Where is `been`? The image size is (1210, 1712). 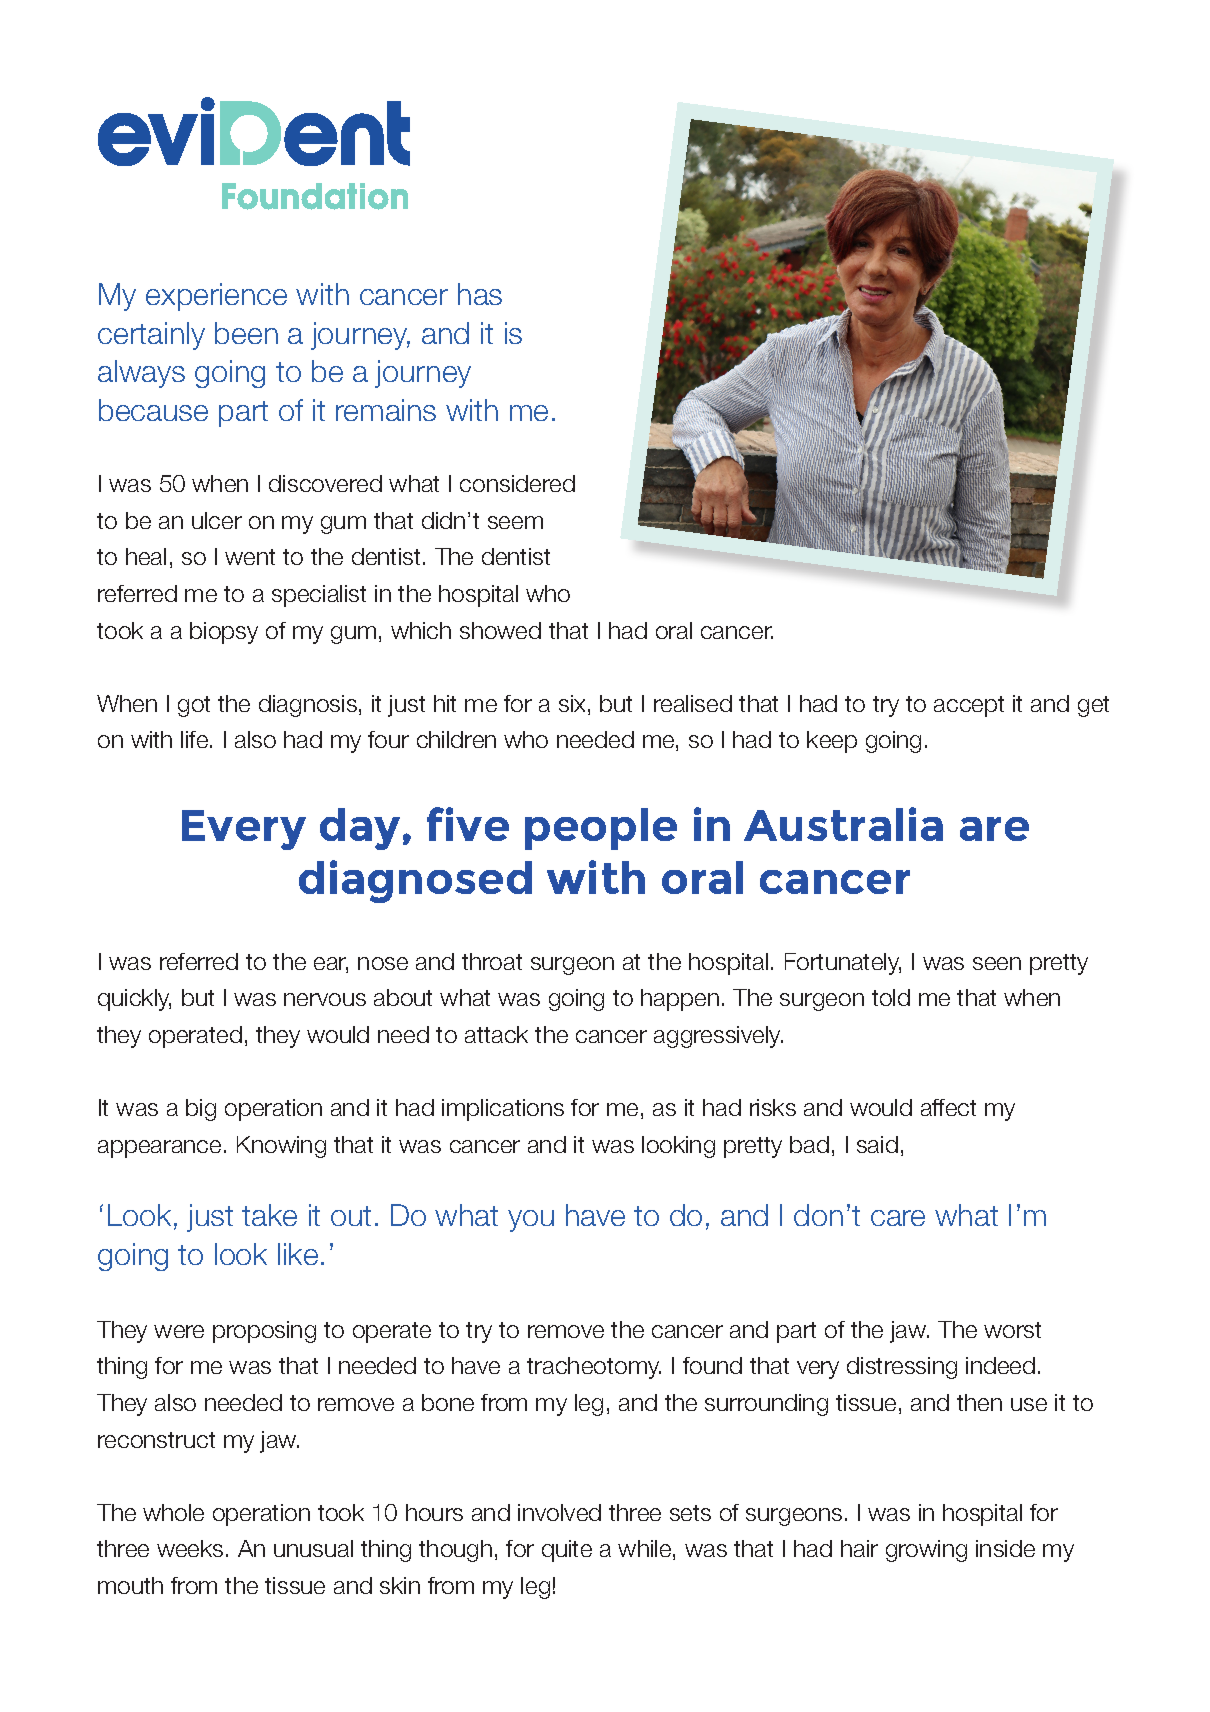
been is located at coordinates (246, 333).
